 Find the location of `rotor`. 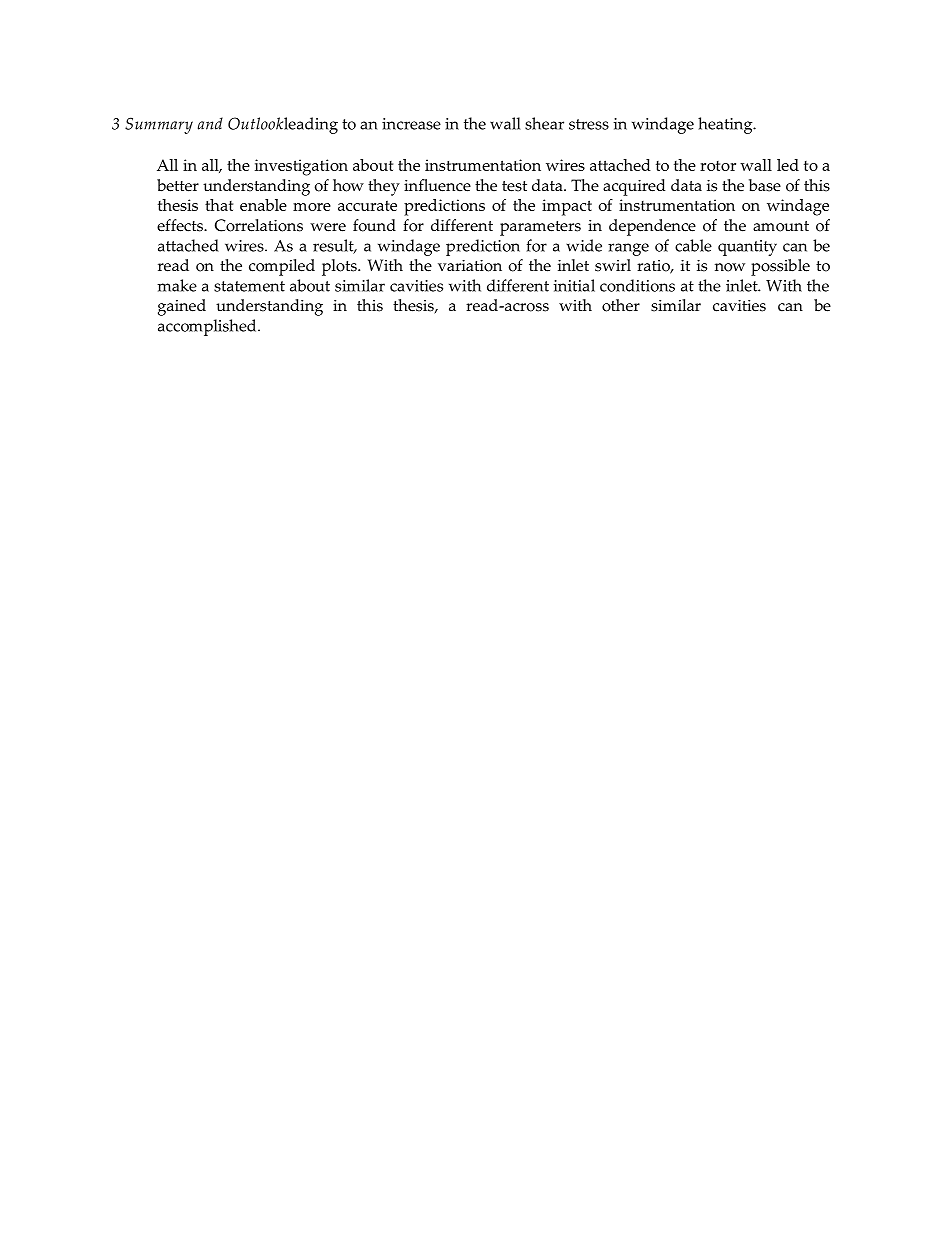

rotor is located at coordinates (718, 166).
